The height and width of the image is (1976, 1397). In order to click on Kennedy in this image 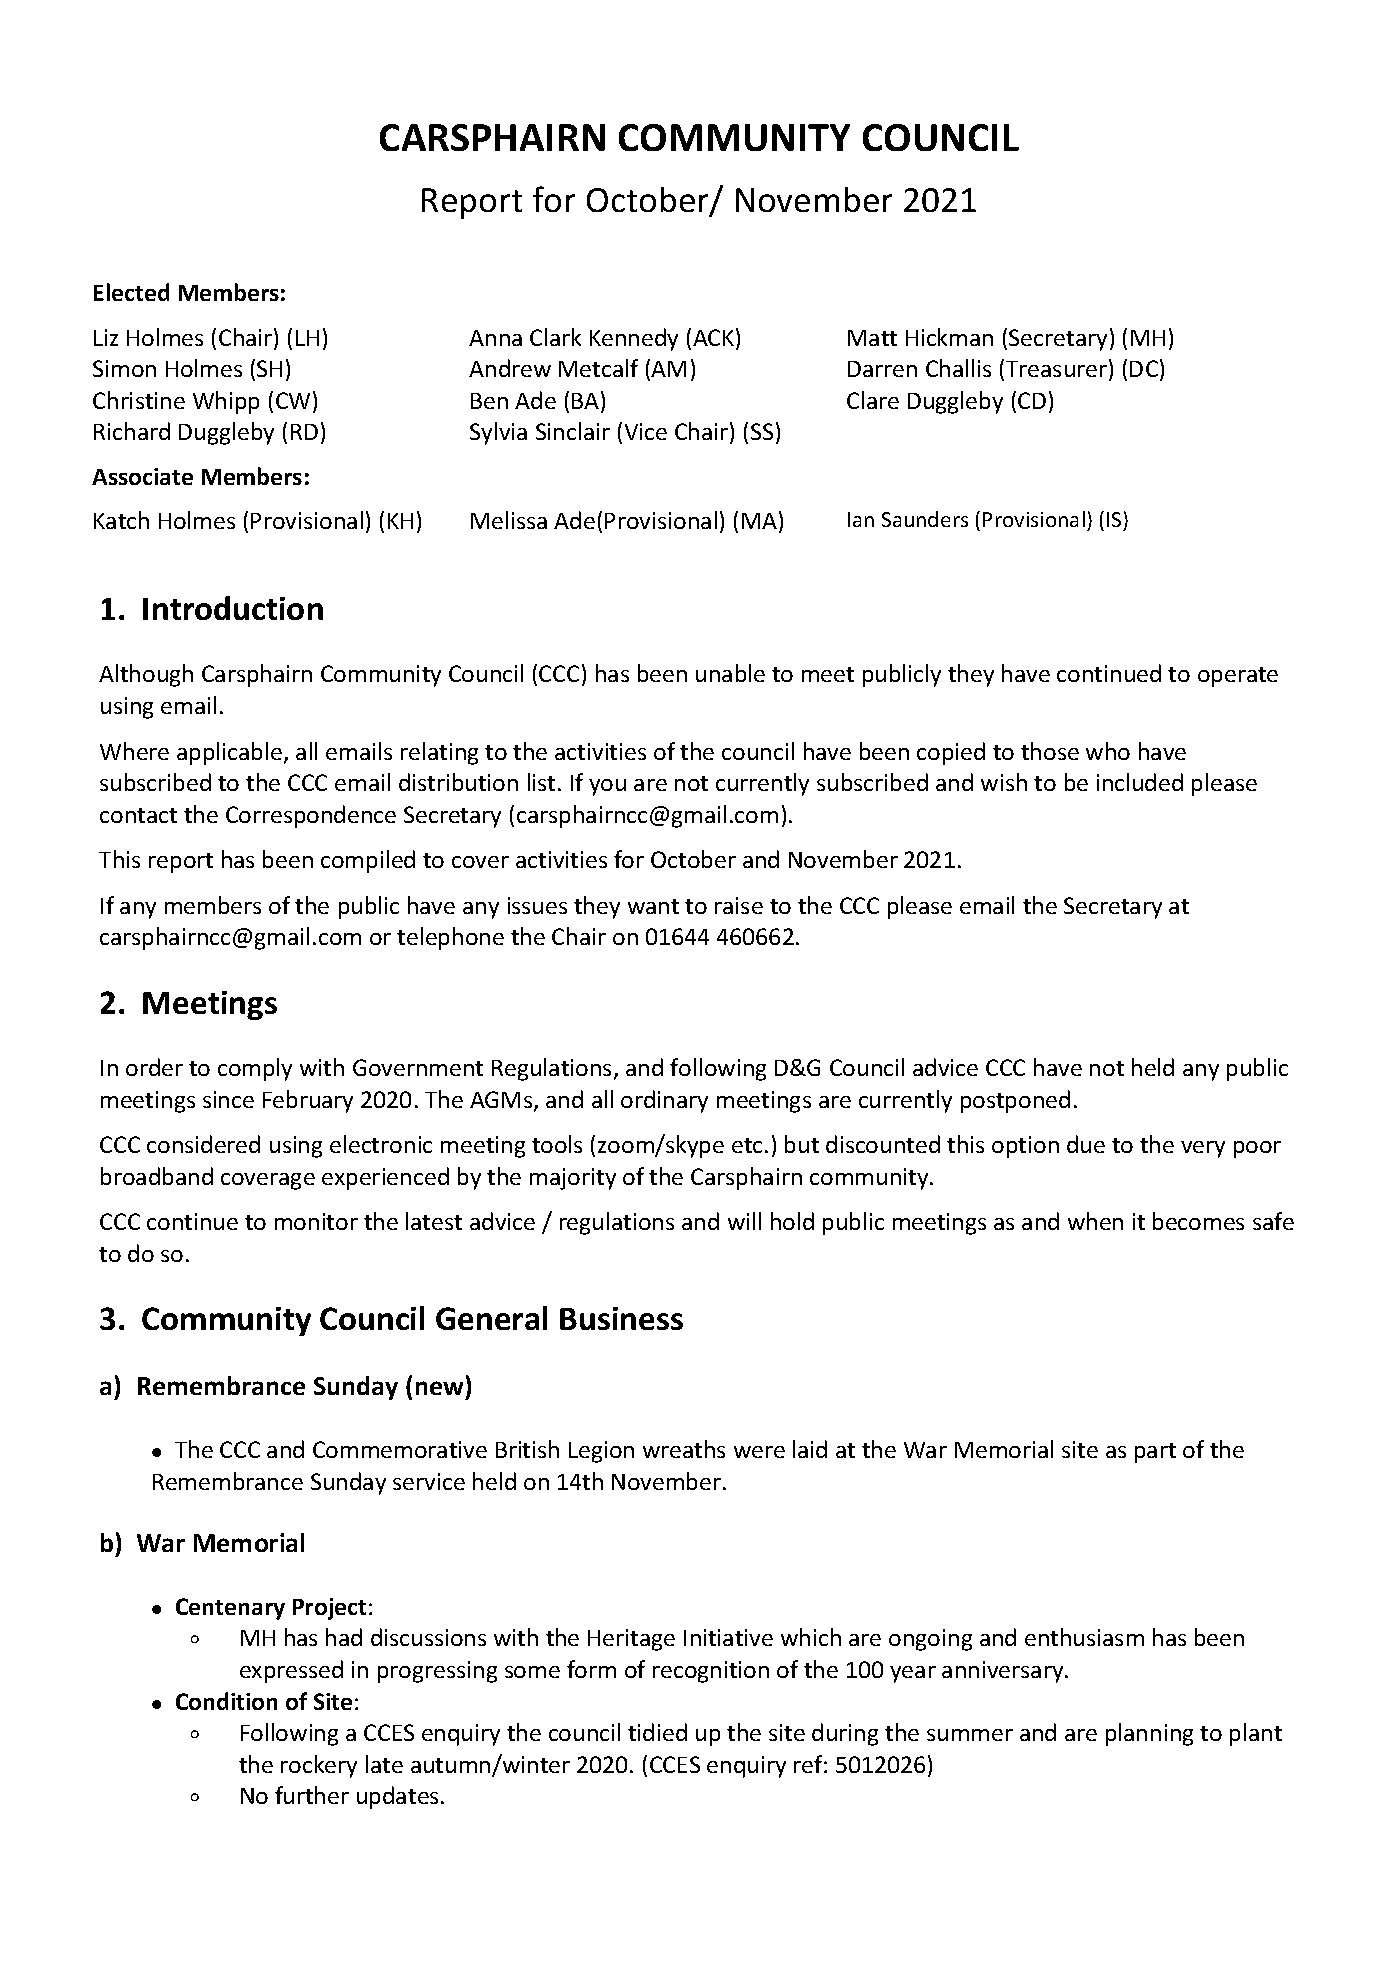, I will do `click(634, 339)`.
